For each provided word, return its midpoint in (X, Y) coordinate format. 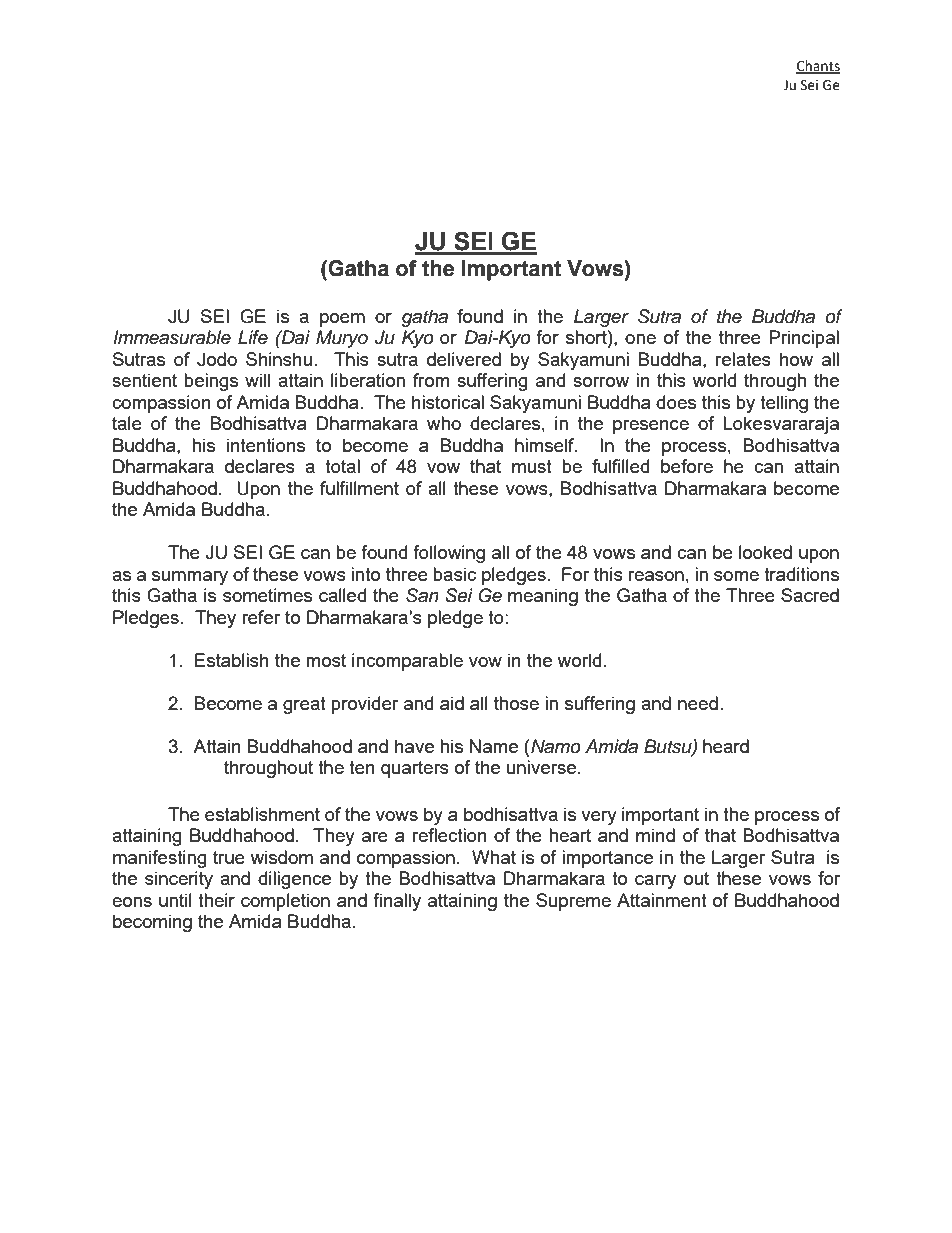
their (216, 900)
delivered (464, 359)
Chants (818, 66)
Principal (804, 339)
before (687, 466)
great (304, 705)
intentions (266, 445)
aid (452, 703)
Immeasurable (172, 337)
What (494, 857)
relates (743, 359)
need (698, 703)
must (532, 466)
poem (342, 320)
